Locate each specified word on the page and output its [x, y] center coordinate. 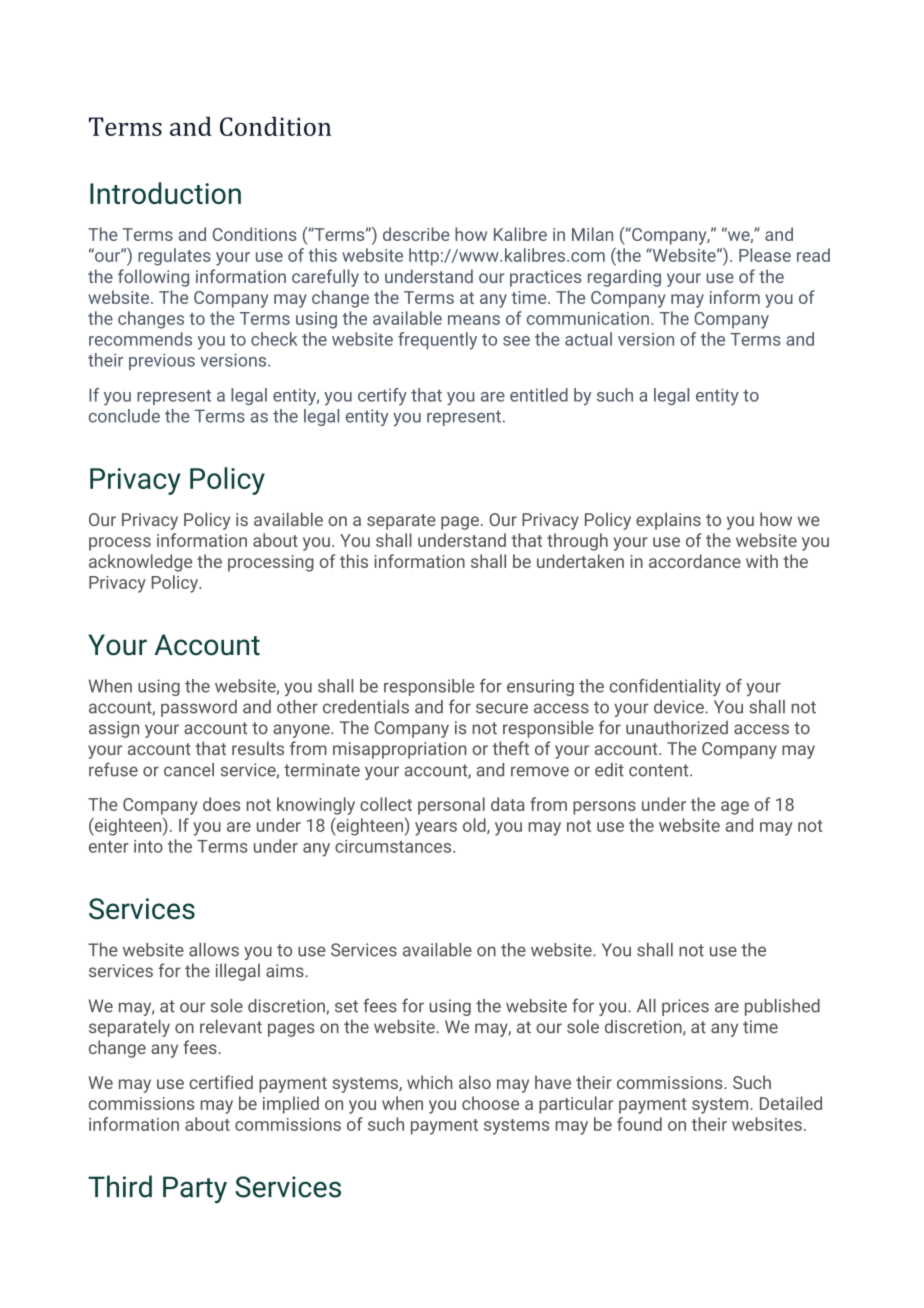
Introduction [165, 193]
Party [195, 1190]
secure [502, 708]
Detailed [791, 1103]
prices [685, 1007]
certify [382, 396]
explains [668, 521]
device [680, 707]
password [199, 708]
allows [214, 950]
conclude [124, 416]
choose [490, 1103]
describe [416, 234]
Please [765, 255]
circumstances [394, 846]
